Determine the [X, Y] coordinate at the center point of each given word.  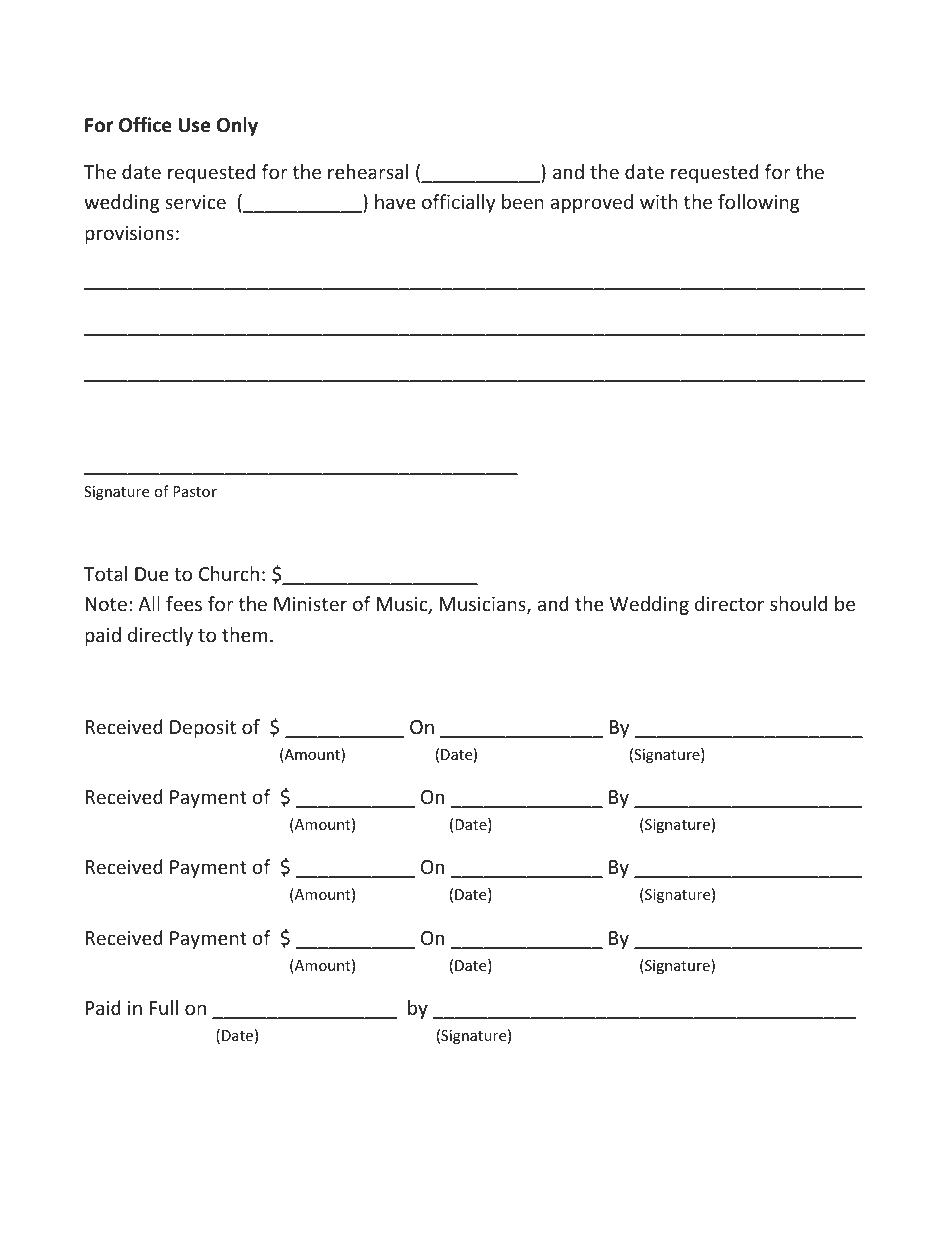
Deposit [203, 729]
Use [194, 125]
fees [184, 603]
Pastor [195, 491]
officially [458, 203]
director [729, 603]
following [759, 203]
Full [164, 1007]
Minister [310, 604]
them [244, 634]
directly [160, 636]
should [798, 603]
